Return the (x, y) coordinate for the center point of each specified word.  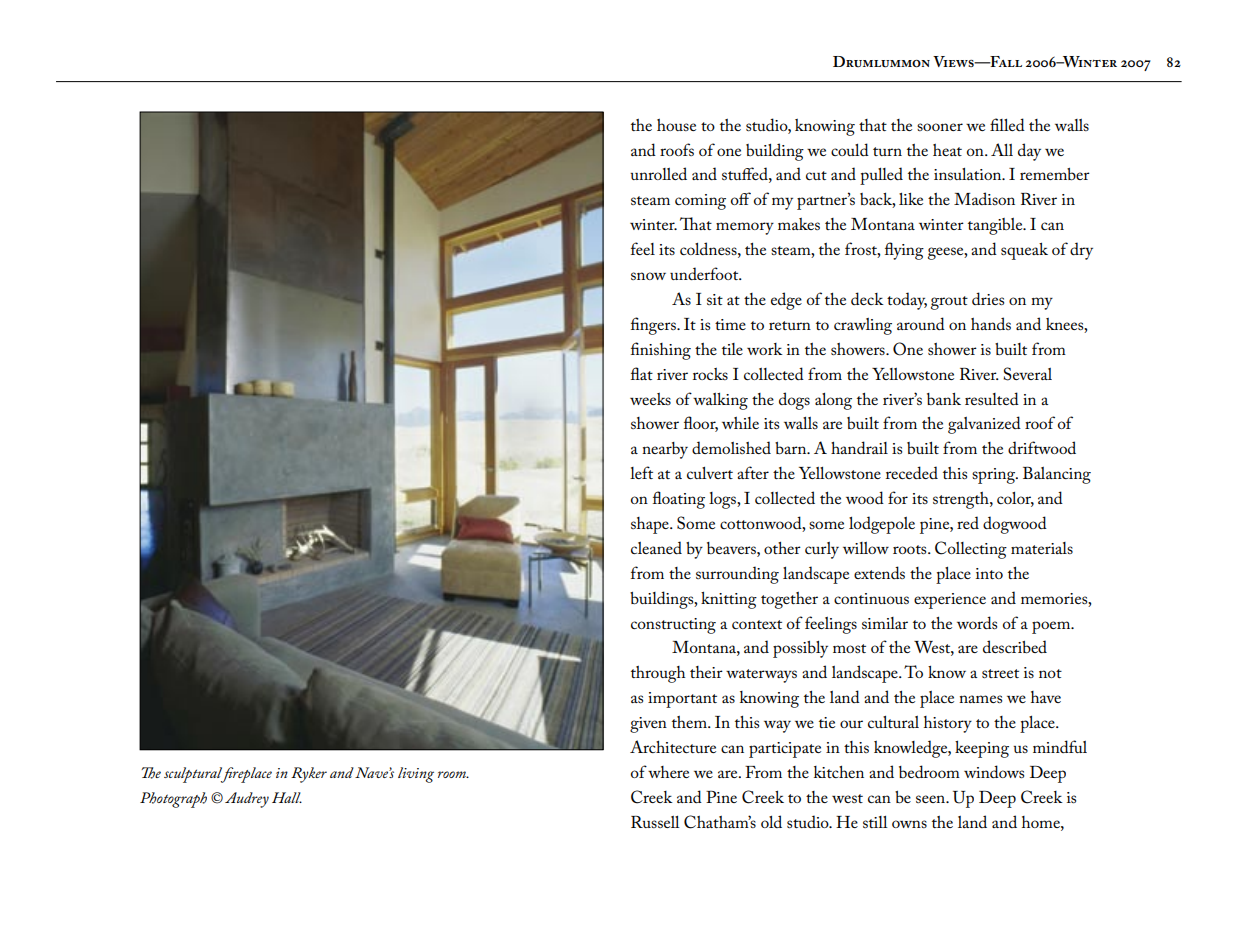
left (641, 472)
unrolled (658, 173)
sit (715, 299)
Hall (287, 797)
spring (995, 476)
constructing (673, 626)
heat (947, 150)
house (676, 125)
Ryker (309, 775)
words (977, 622)
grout (949, 303)
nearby (665, 450)
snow (648, 276)
